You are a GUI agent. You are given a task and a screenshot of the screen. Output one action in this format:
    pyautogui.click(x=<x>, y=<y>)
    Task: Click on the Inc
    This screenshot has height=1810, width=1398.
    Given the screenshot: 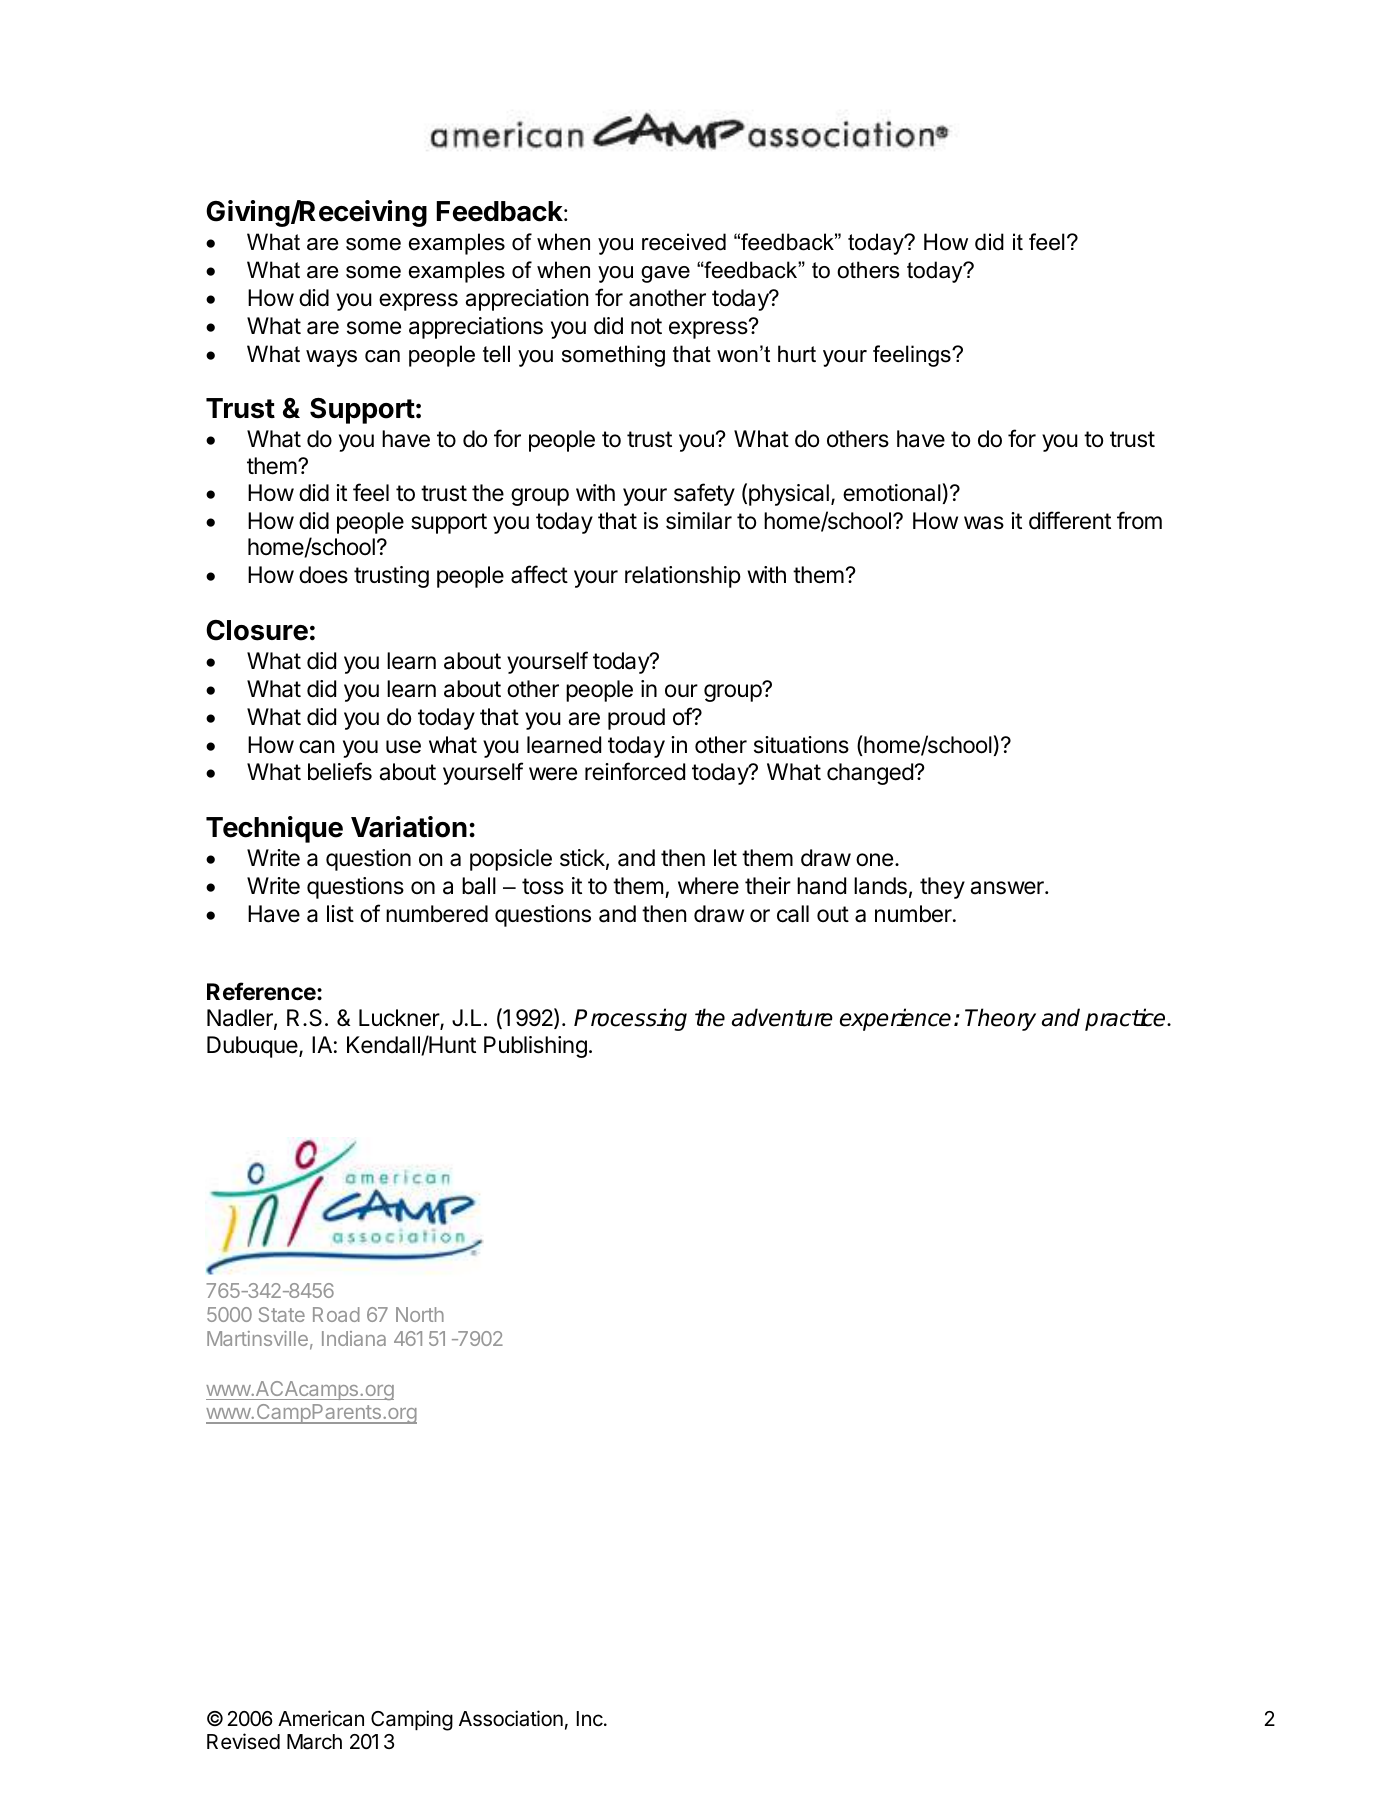 What is the action you would take?
    pyautogui.click(x=591, y=1719)
